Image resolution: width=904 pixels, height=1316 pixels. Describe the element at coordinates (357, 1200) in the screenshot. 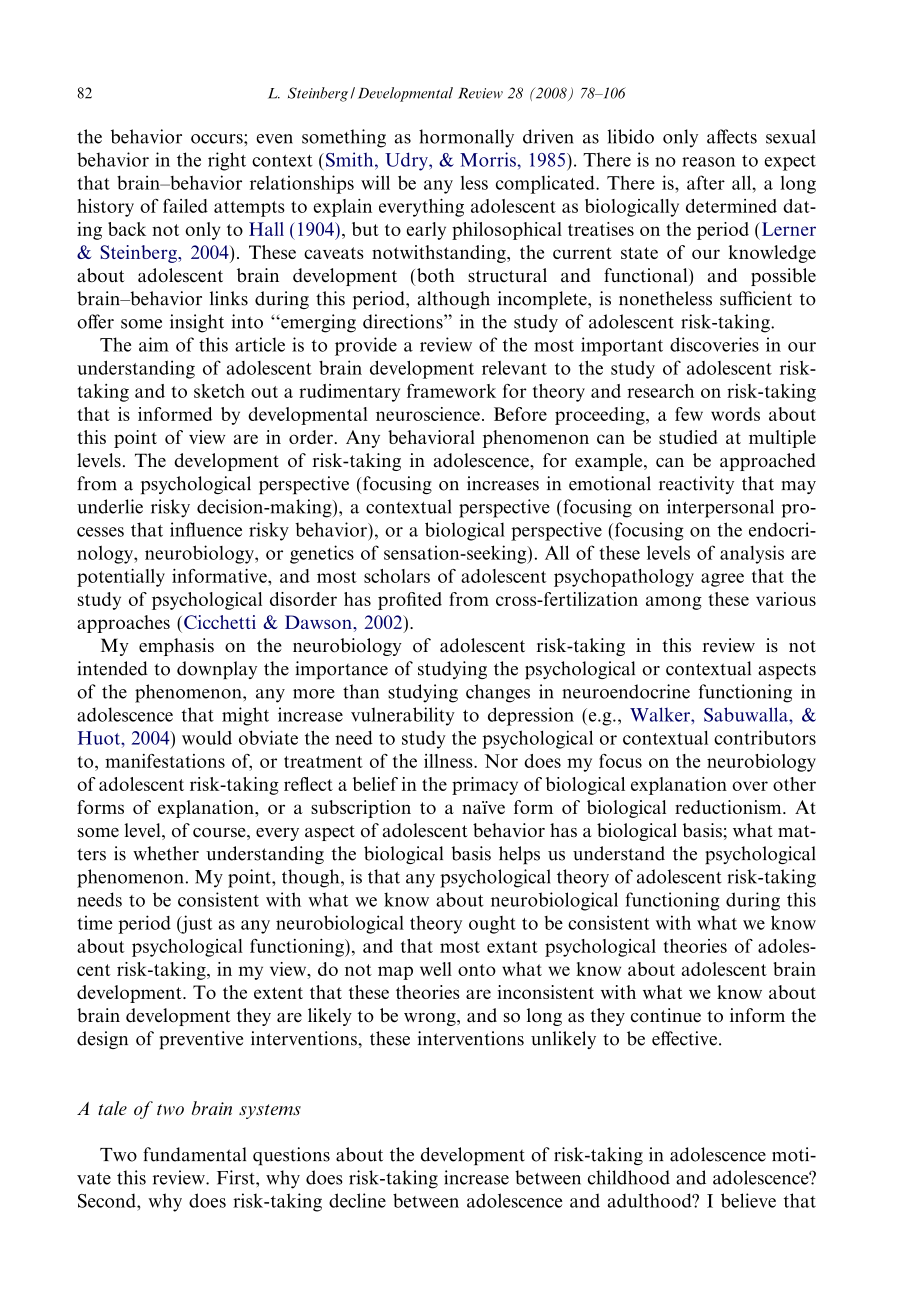

I see `decline` at that location.
